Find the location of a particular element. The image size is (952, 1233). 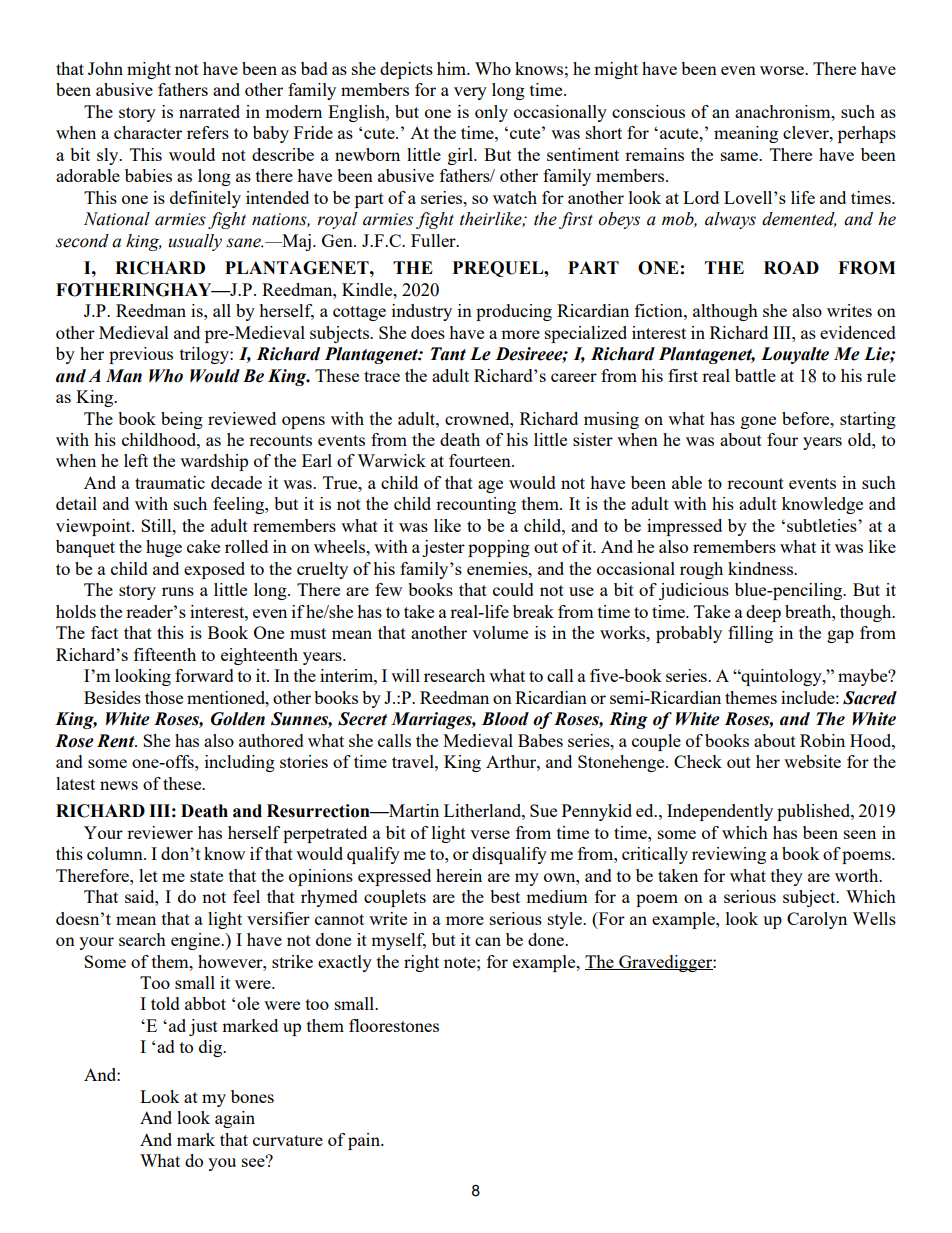

anachronism is located at coordinates (784, 111).
